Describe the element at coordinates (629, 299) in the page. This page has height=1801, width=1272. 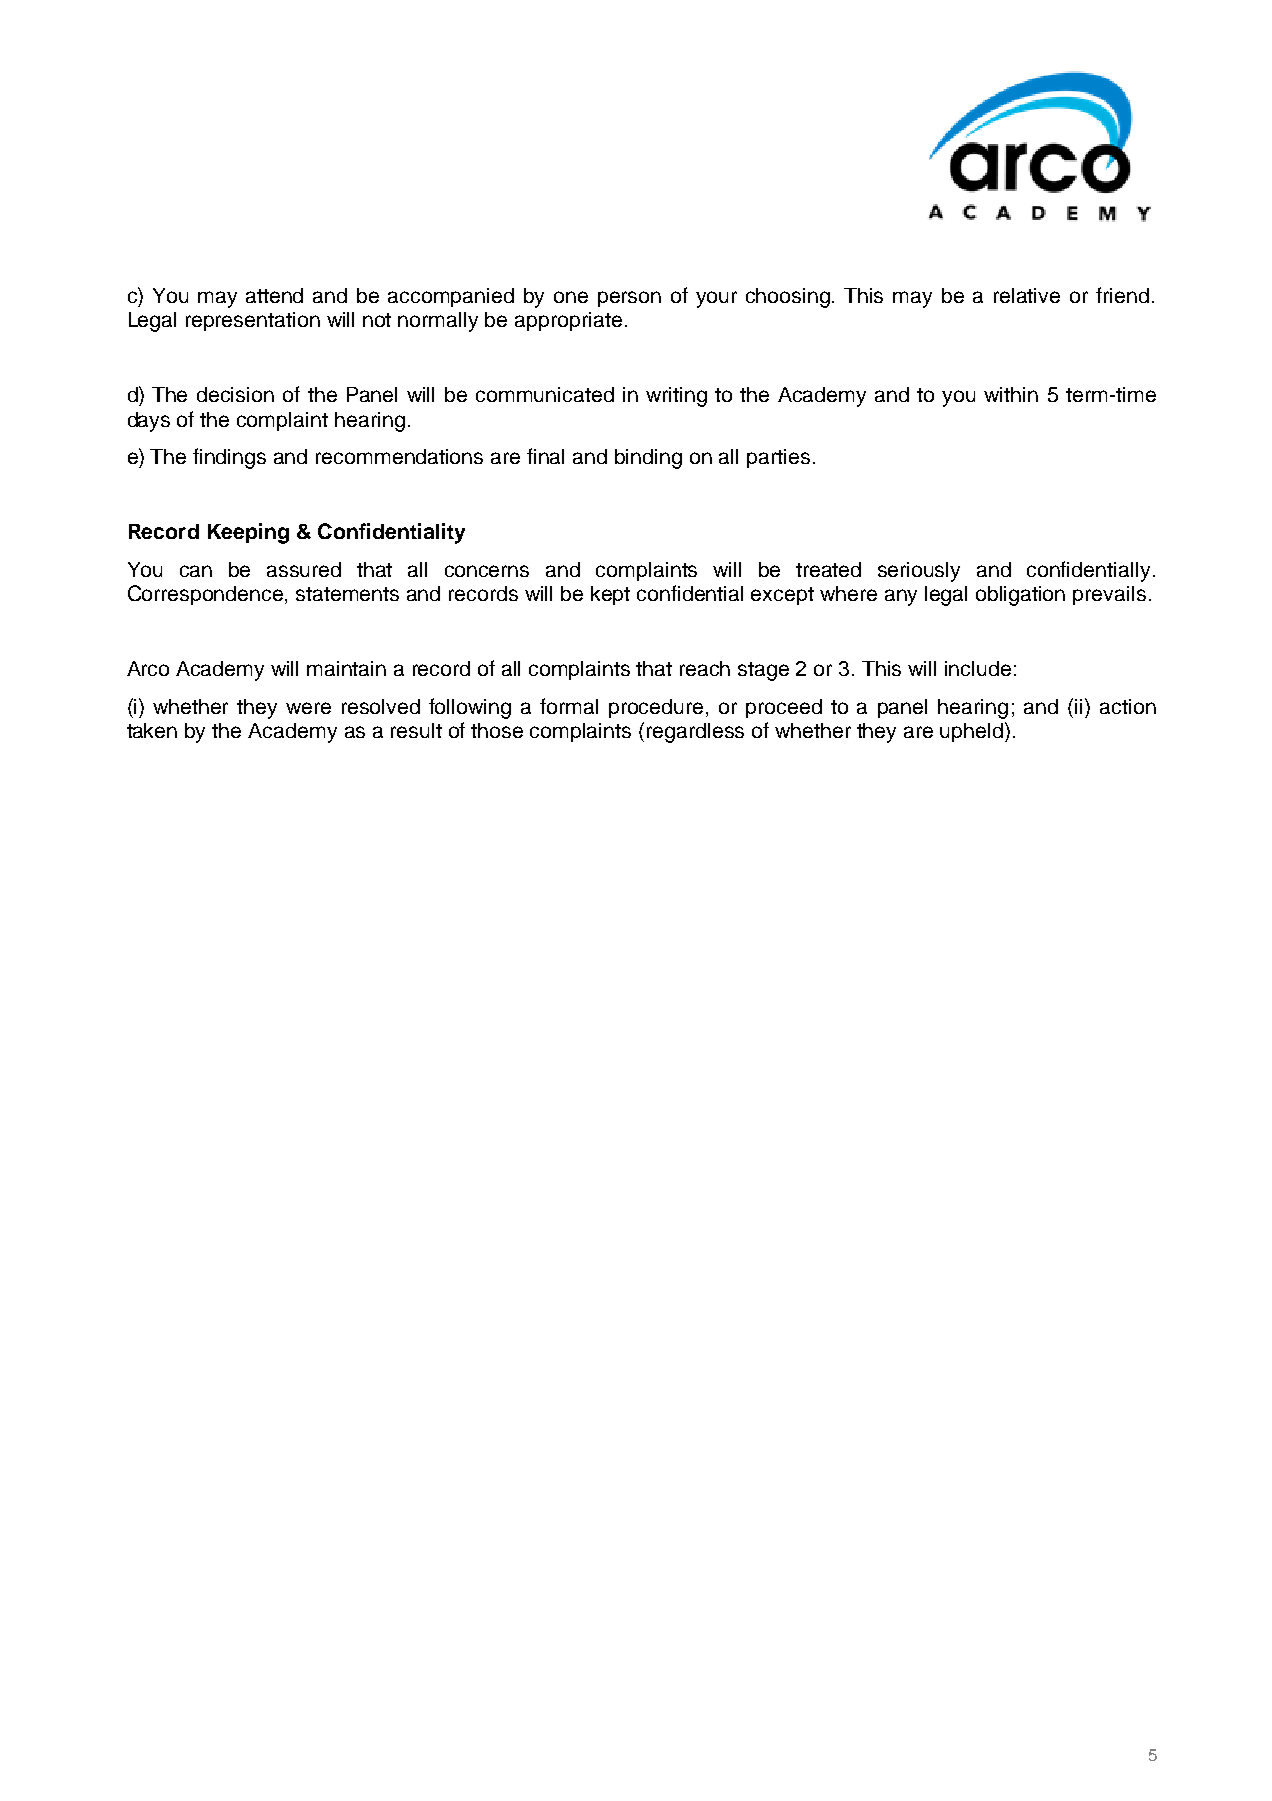
I see `person` at that location.
